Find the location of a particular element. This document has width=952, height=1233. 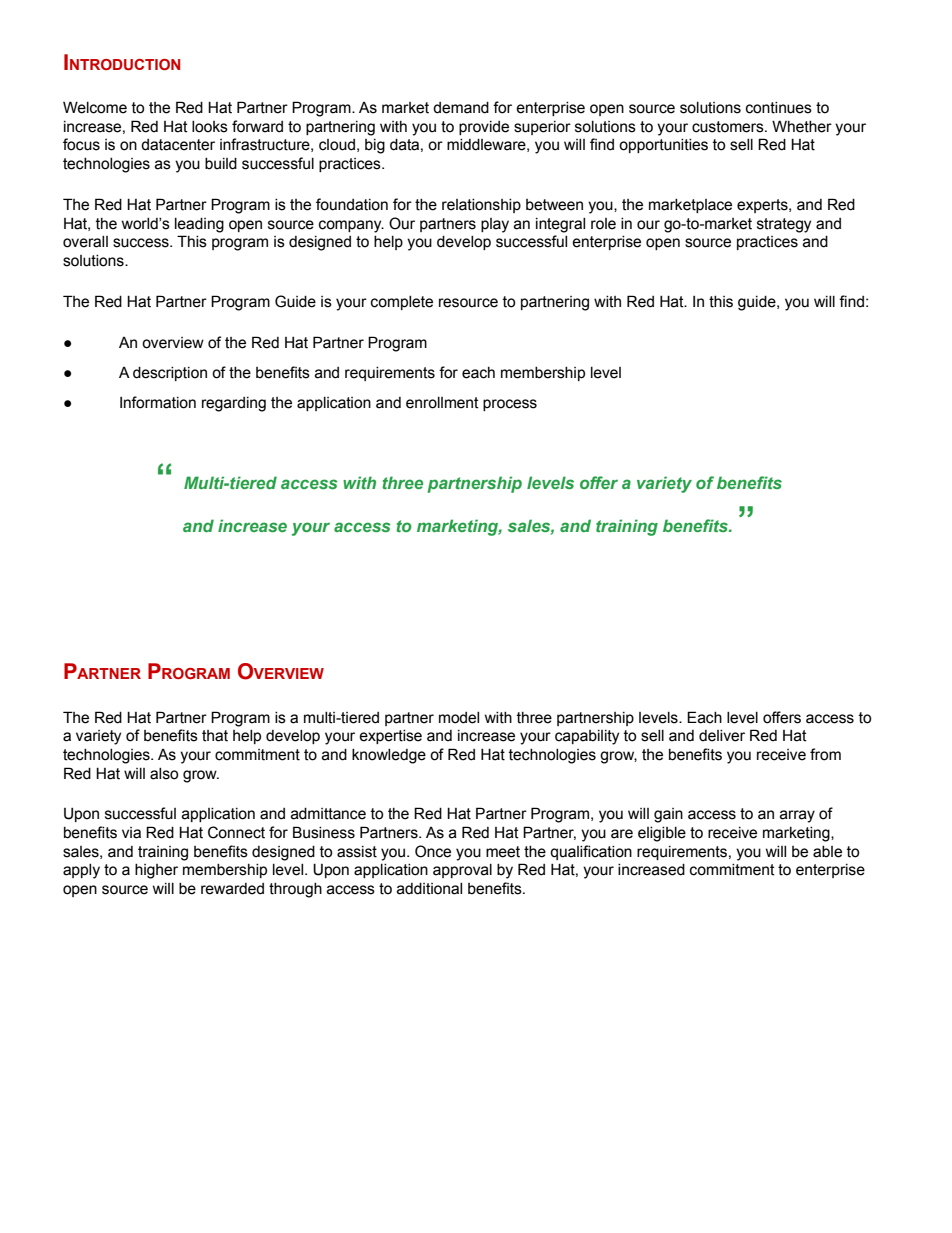

enrollment is located at coordinates (442, 403).
